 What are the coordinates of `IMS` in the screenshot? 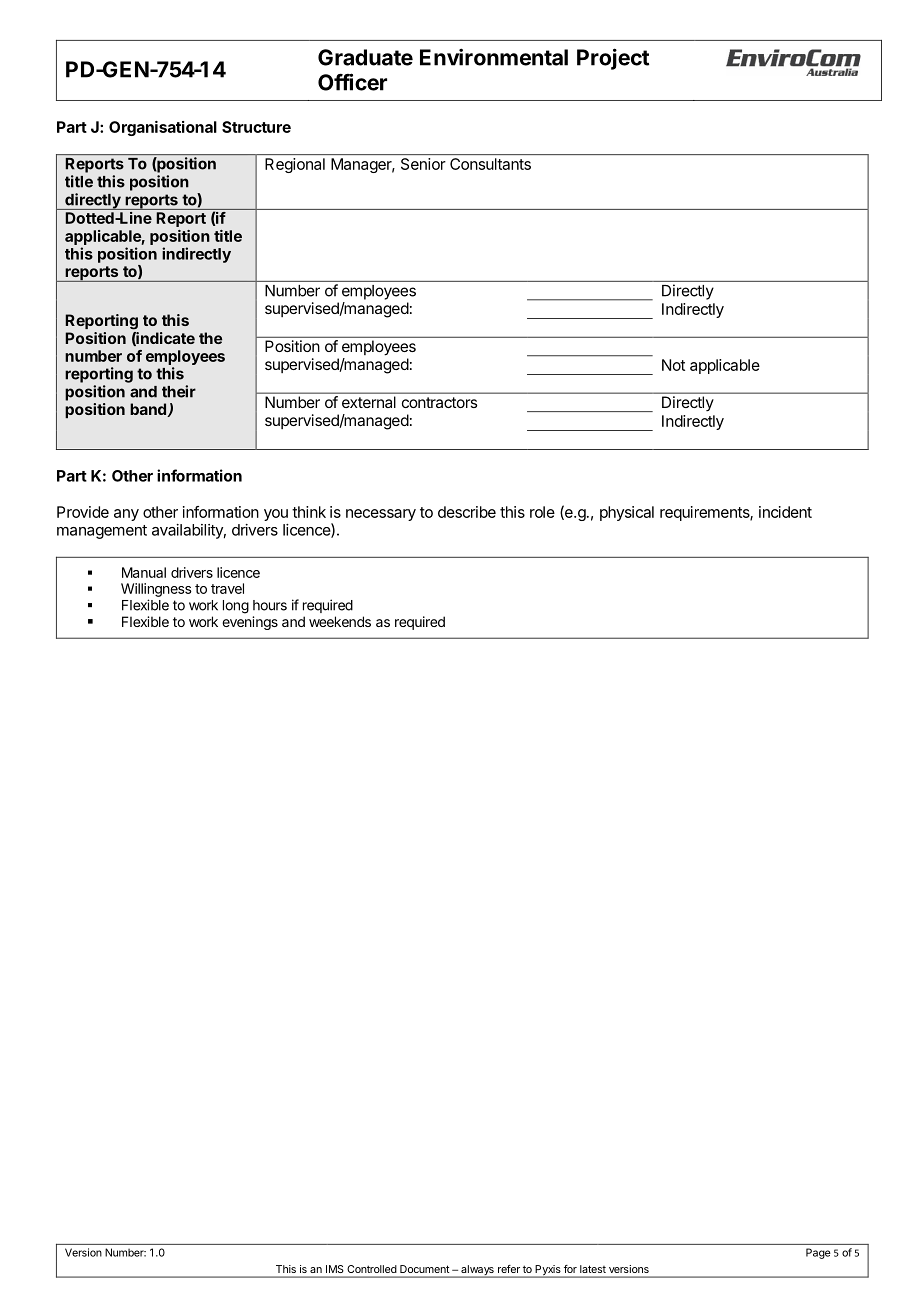 It's located at (334, 1269).
